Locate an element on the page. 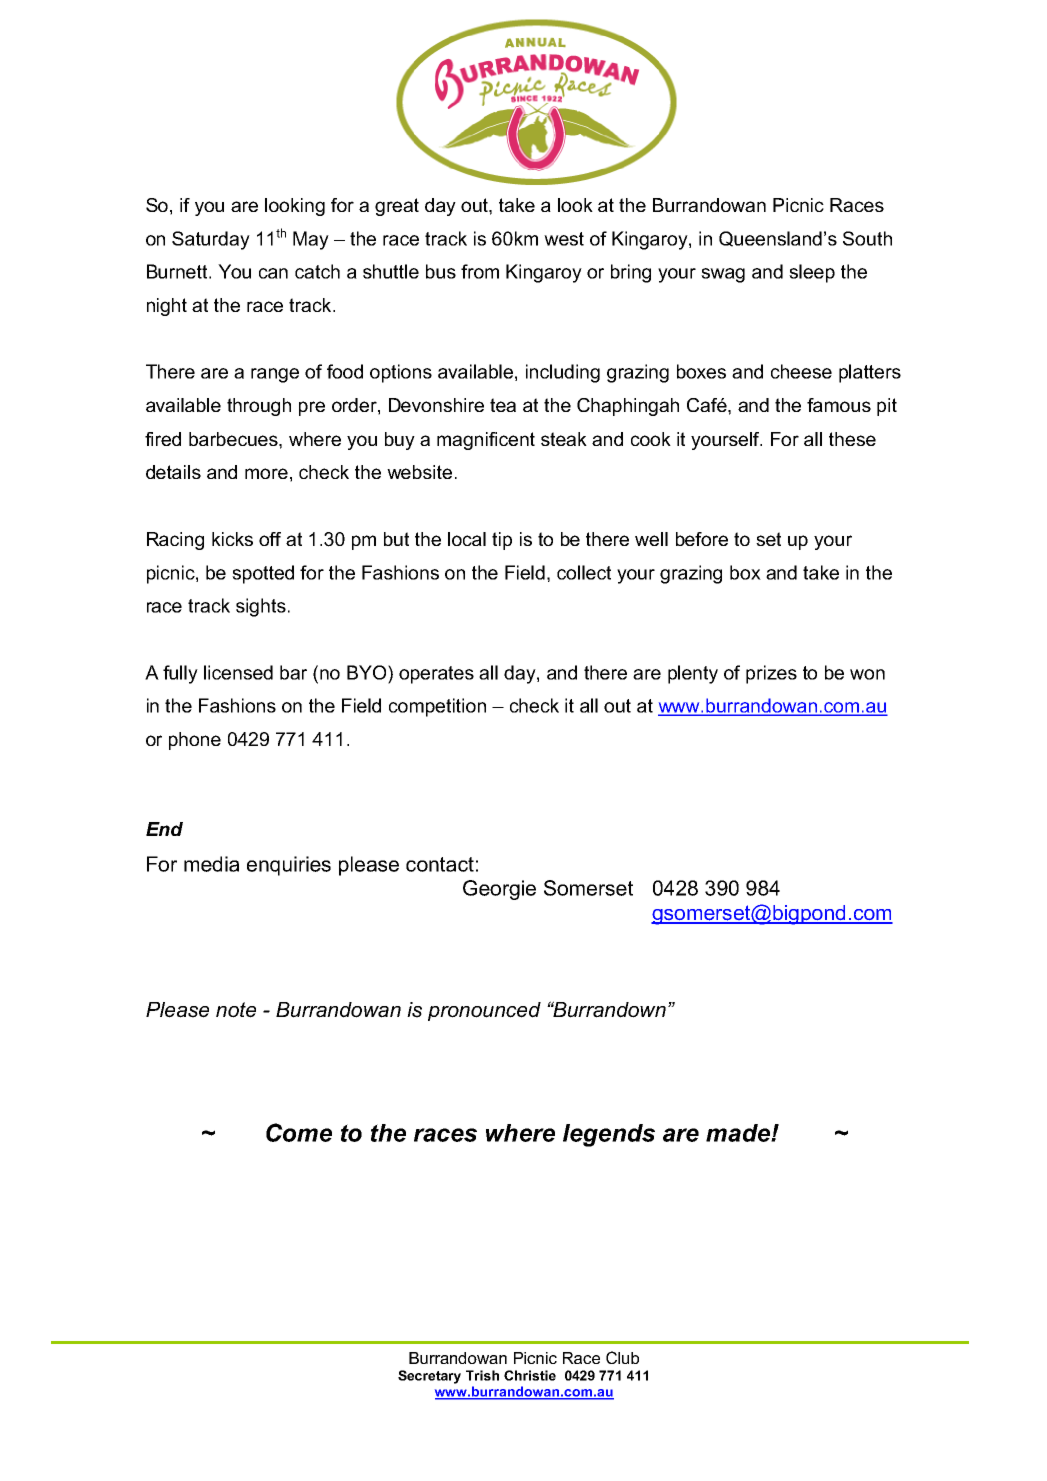 This page has width=1047, height=1481. west is located at coordinates (564, 239).
